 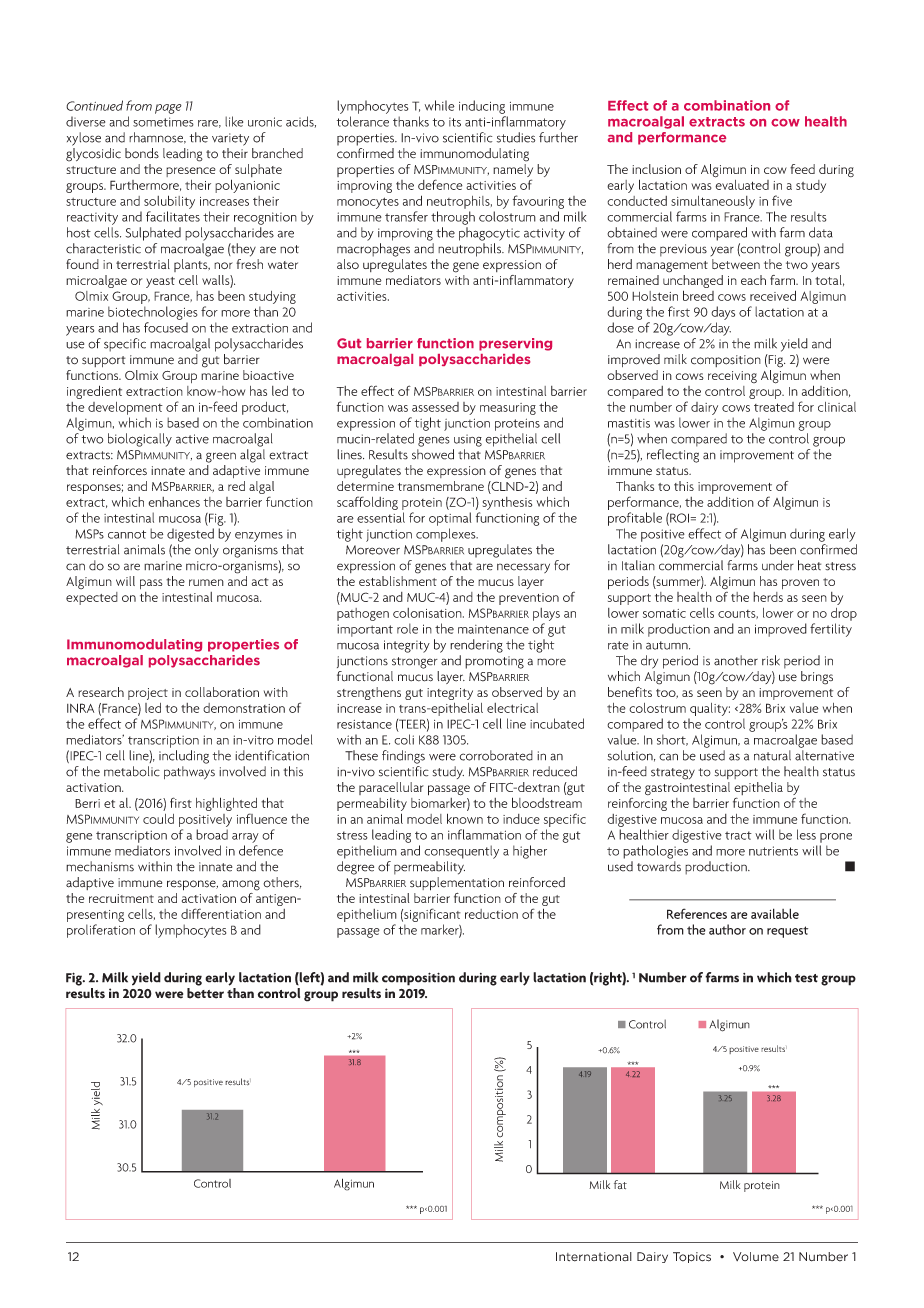 What do you see at coordinates (148, 694) in the screenshot?
I see `project` at bounding box center [148, 694].
